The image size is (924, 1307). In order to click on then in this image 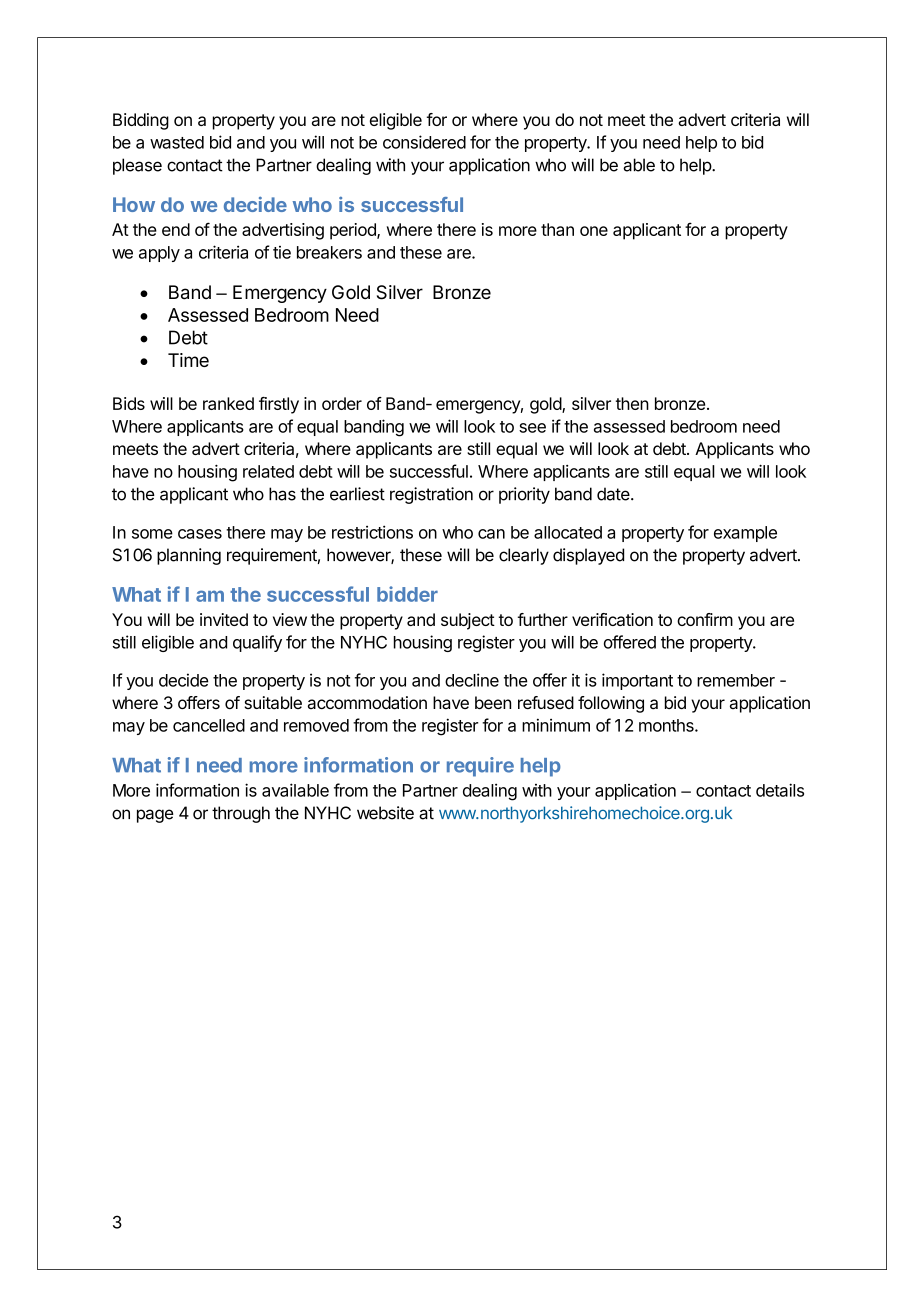, I will do `click(632, 403)`.
